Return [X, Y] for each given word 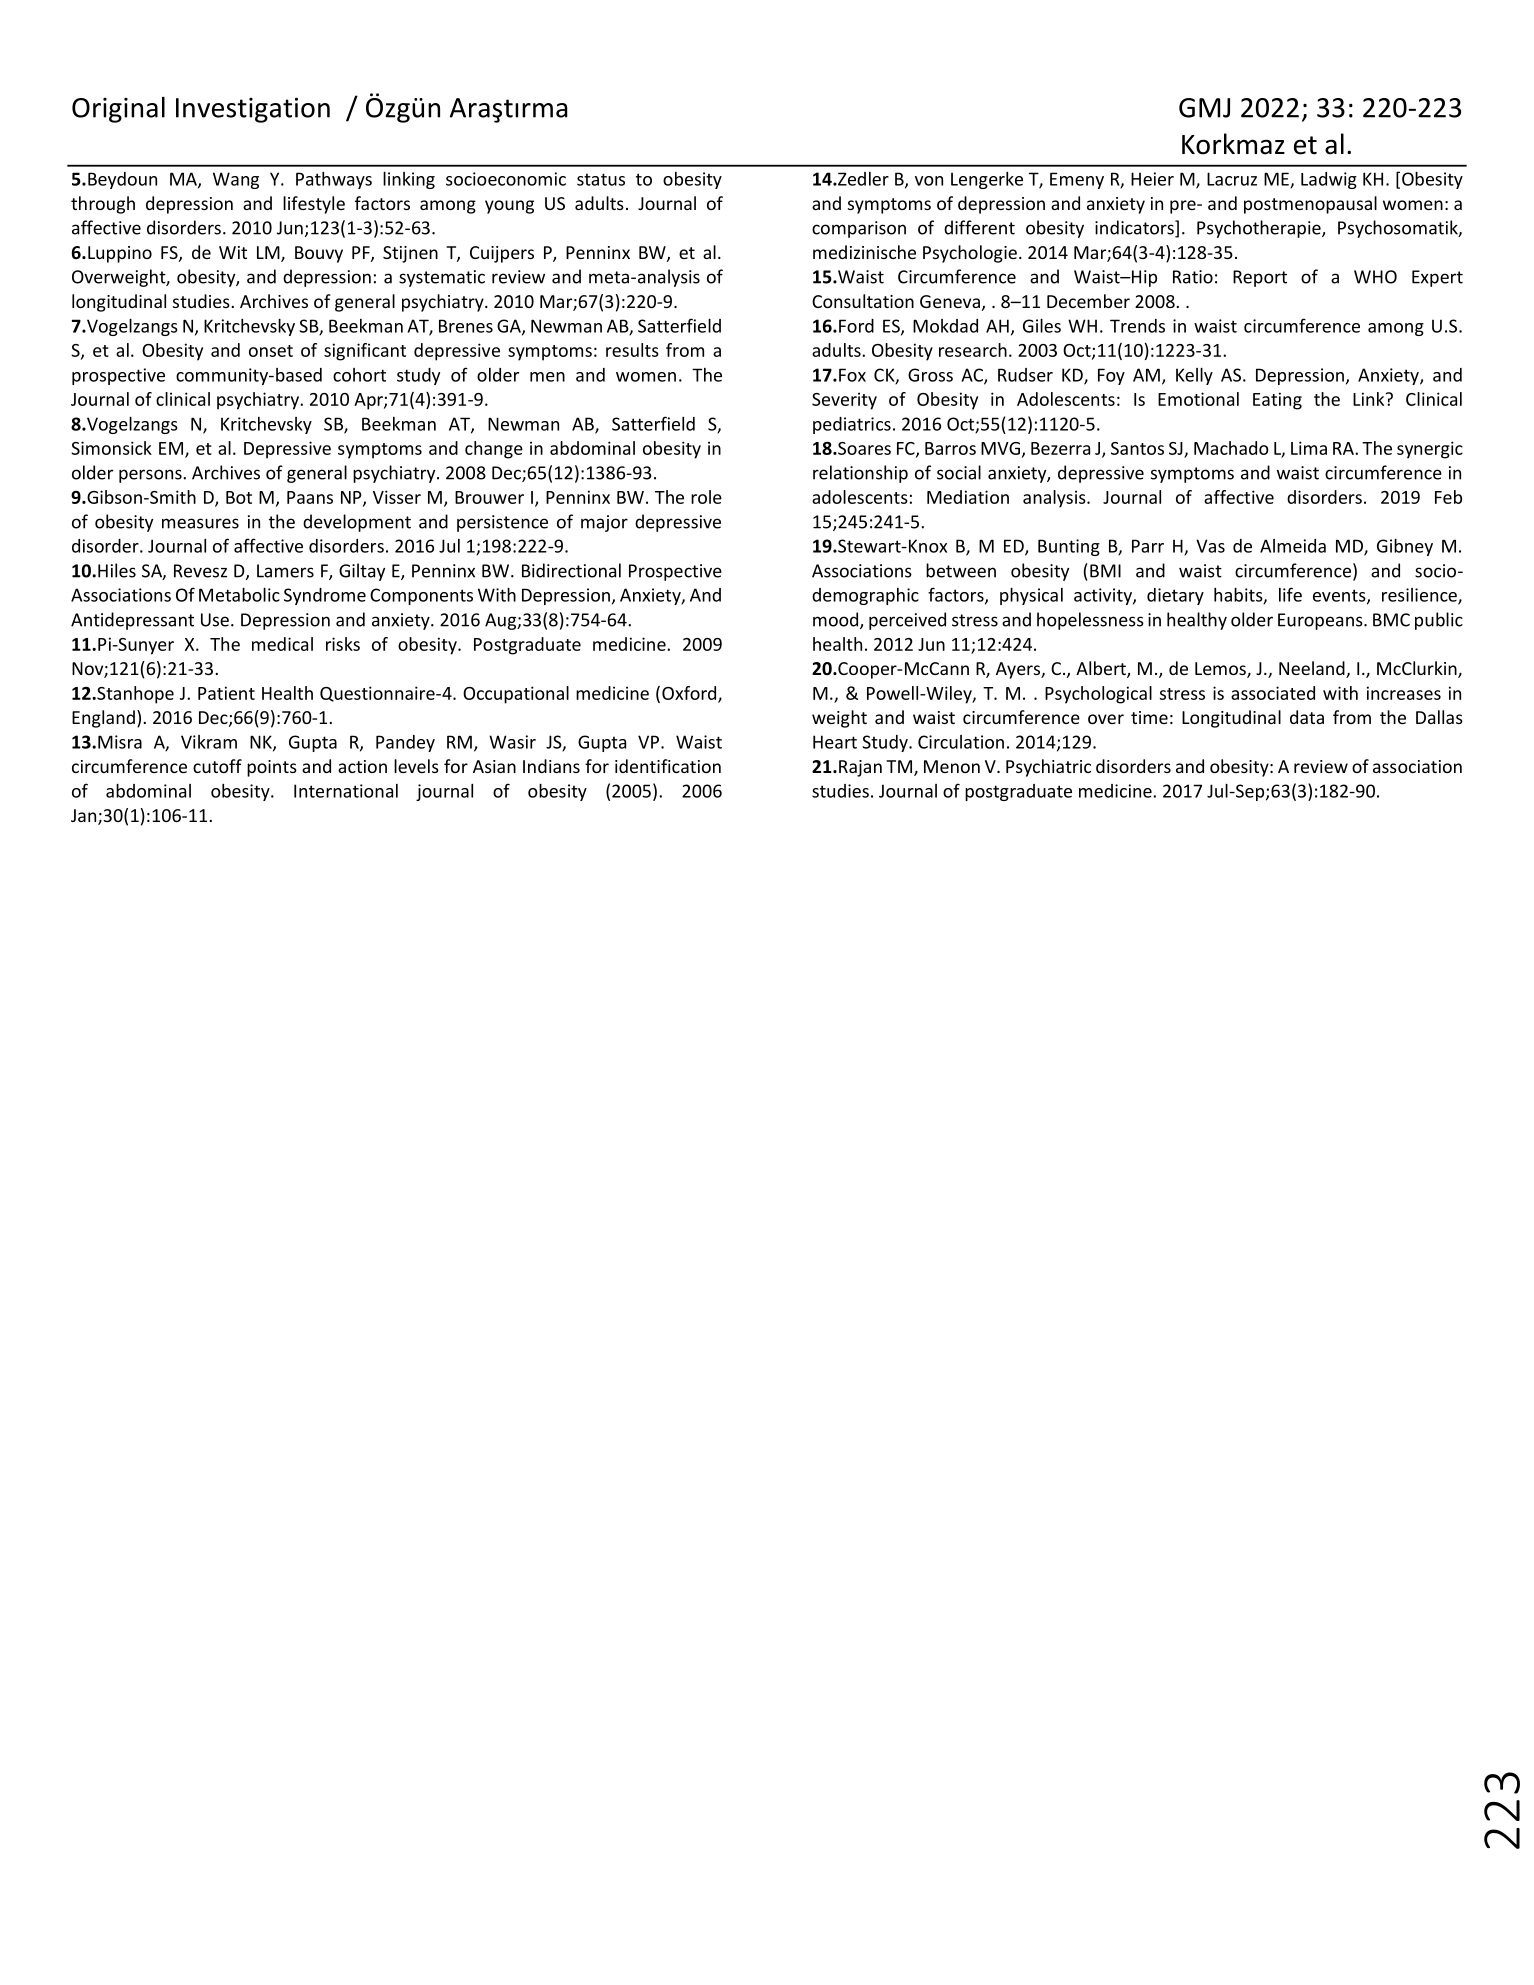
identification [668, 766]
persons [151, 476]
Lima [1309, 448]
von [929, 181]
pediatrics [852, 425]
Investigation [253, 110]
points [272, 768]
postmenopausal [1310, 205]
